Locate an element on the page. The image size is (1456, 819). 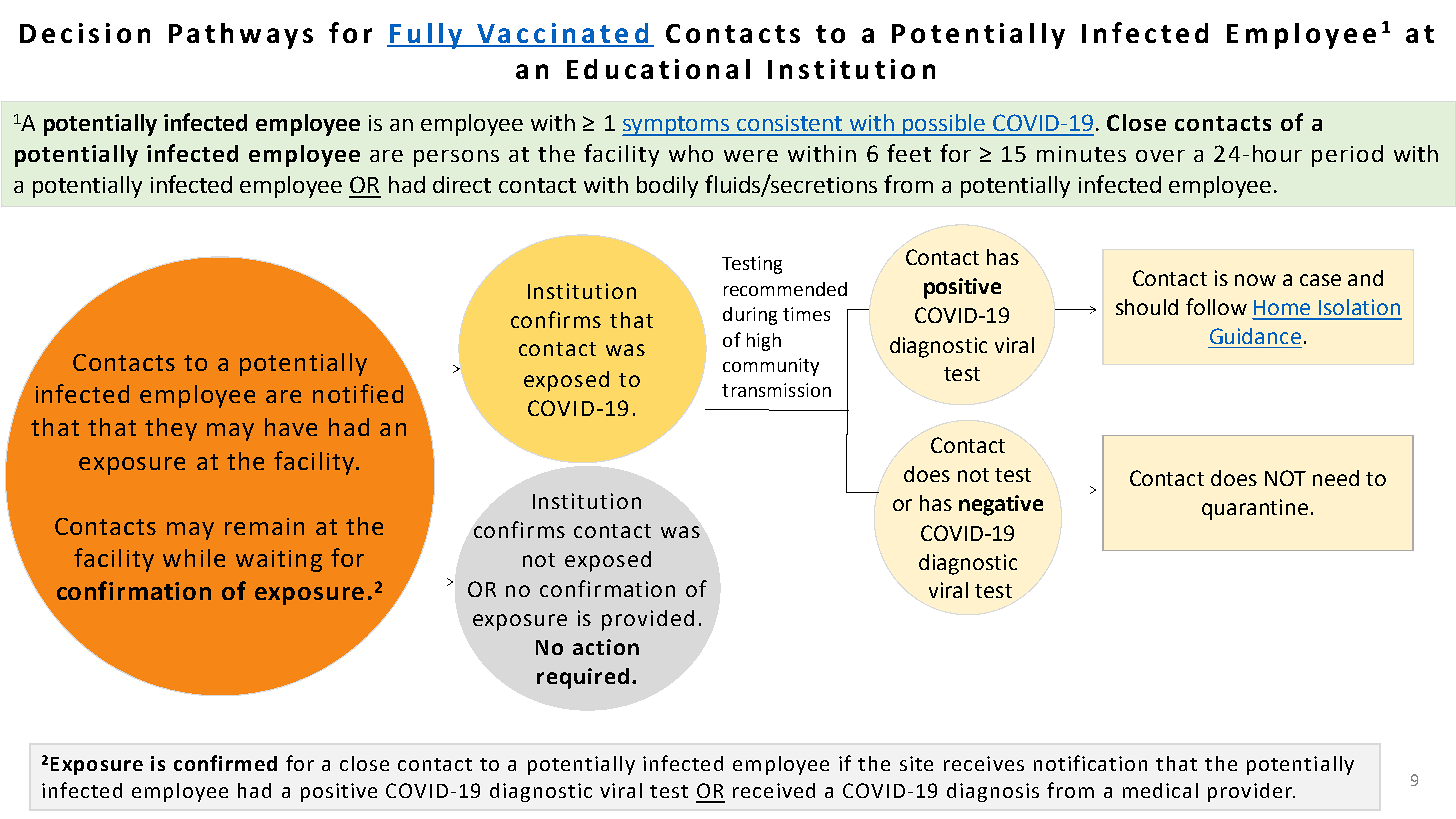
transmission is located at coordinates (776, 390).
